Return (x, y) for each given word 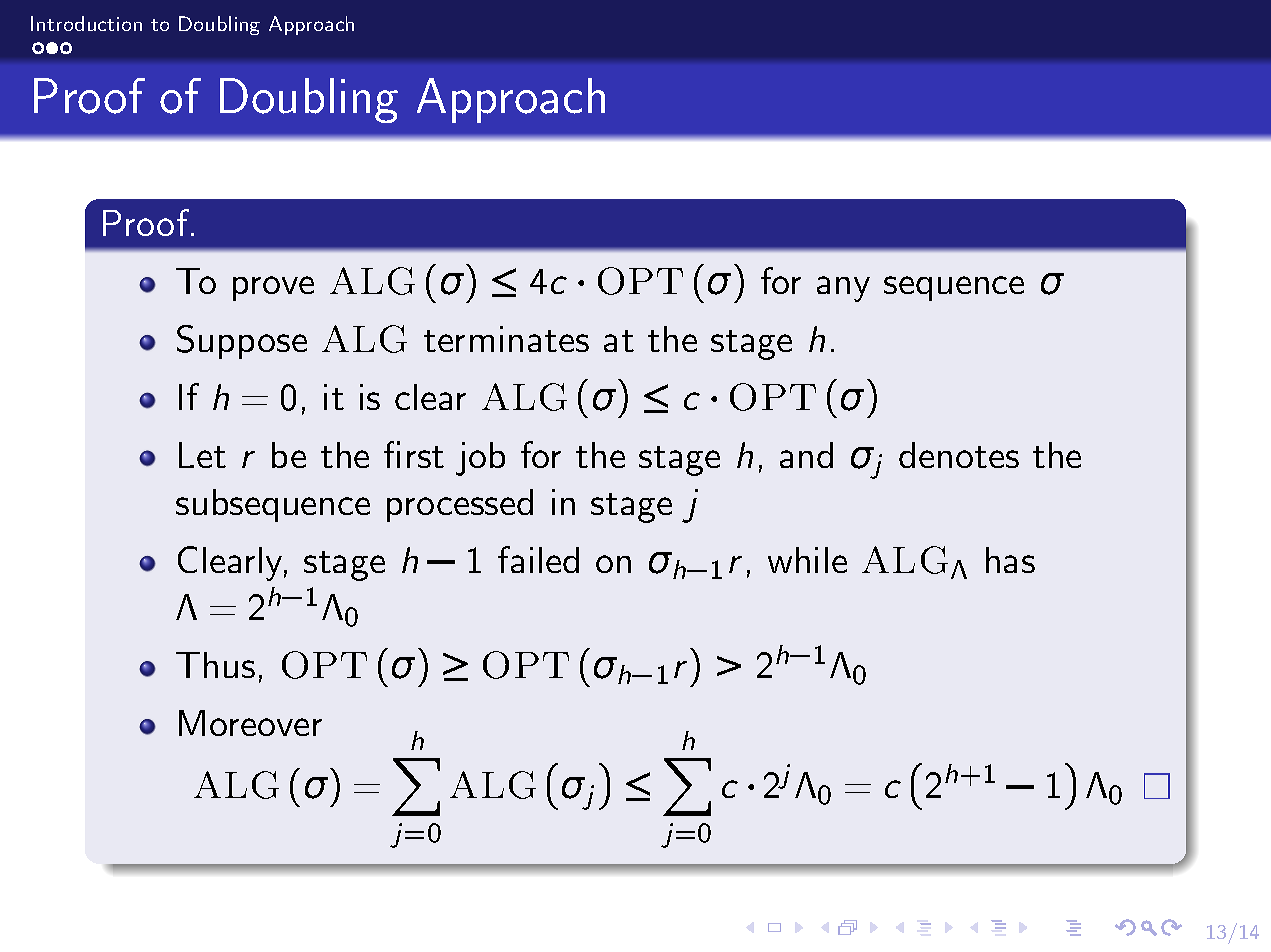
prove (273, 288)
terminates (506, 339)
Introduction (86, 23)
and (806, 455)
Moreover (250, 723)
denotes (959, 455)
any (843, 289)
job (480, 459)
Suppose (242, 342)
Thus (215, 665)
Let (202, 455)
